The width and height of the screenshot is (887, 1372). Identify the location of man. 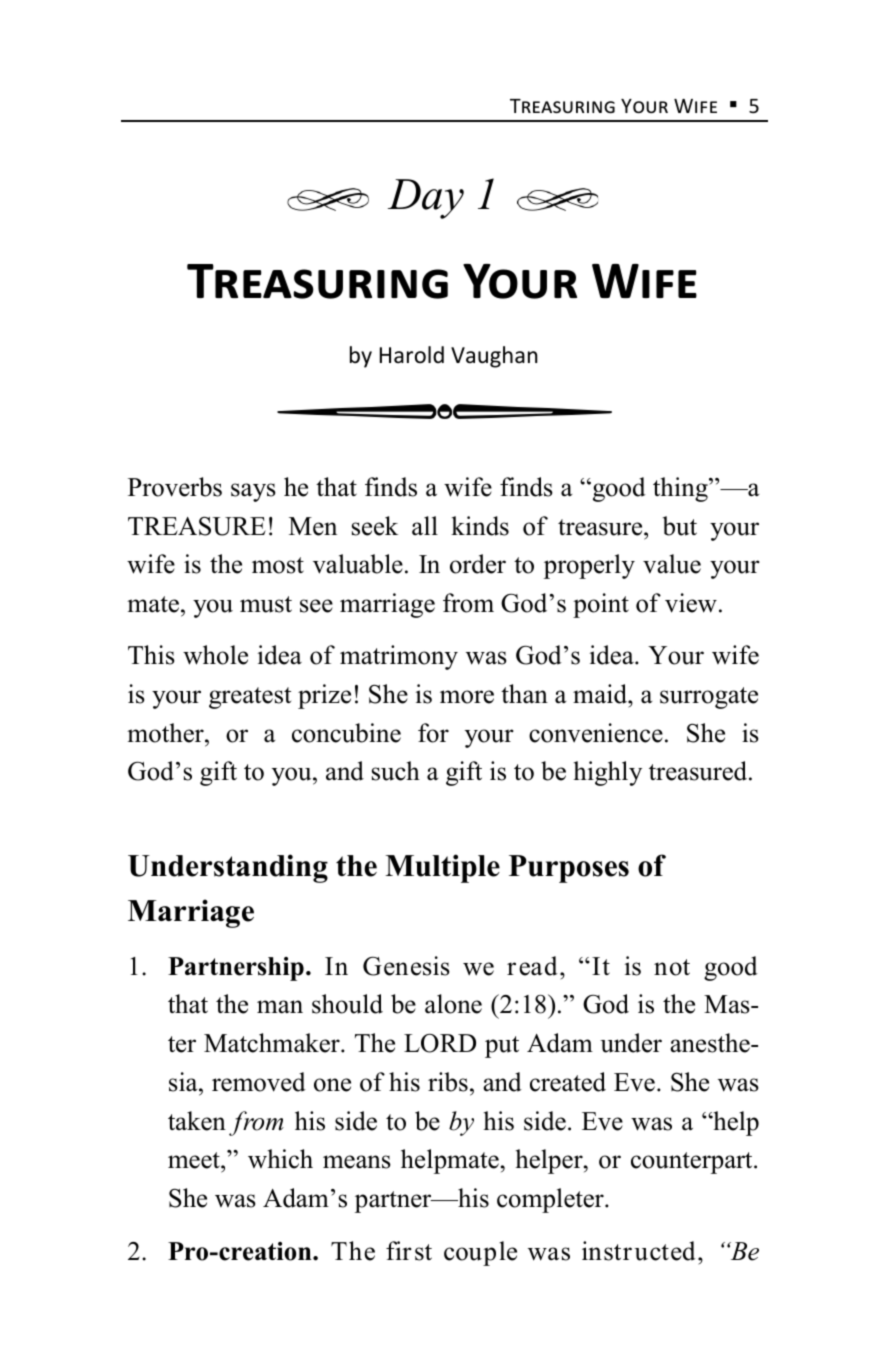
(280, 1007).
